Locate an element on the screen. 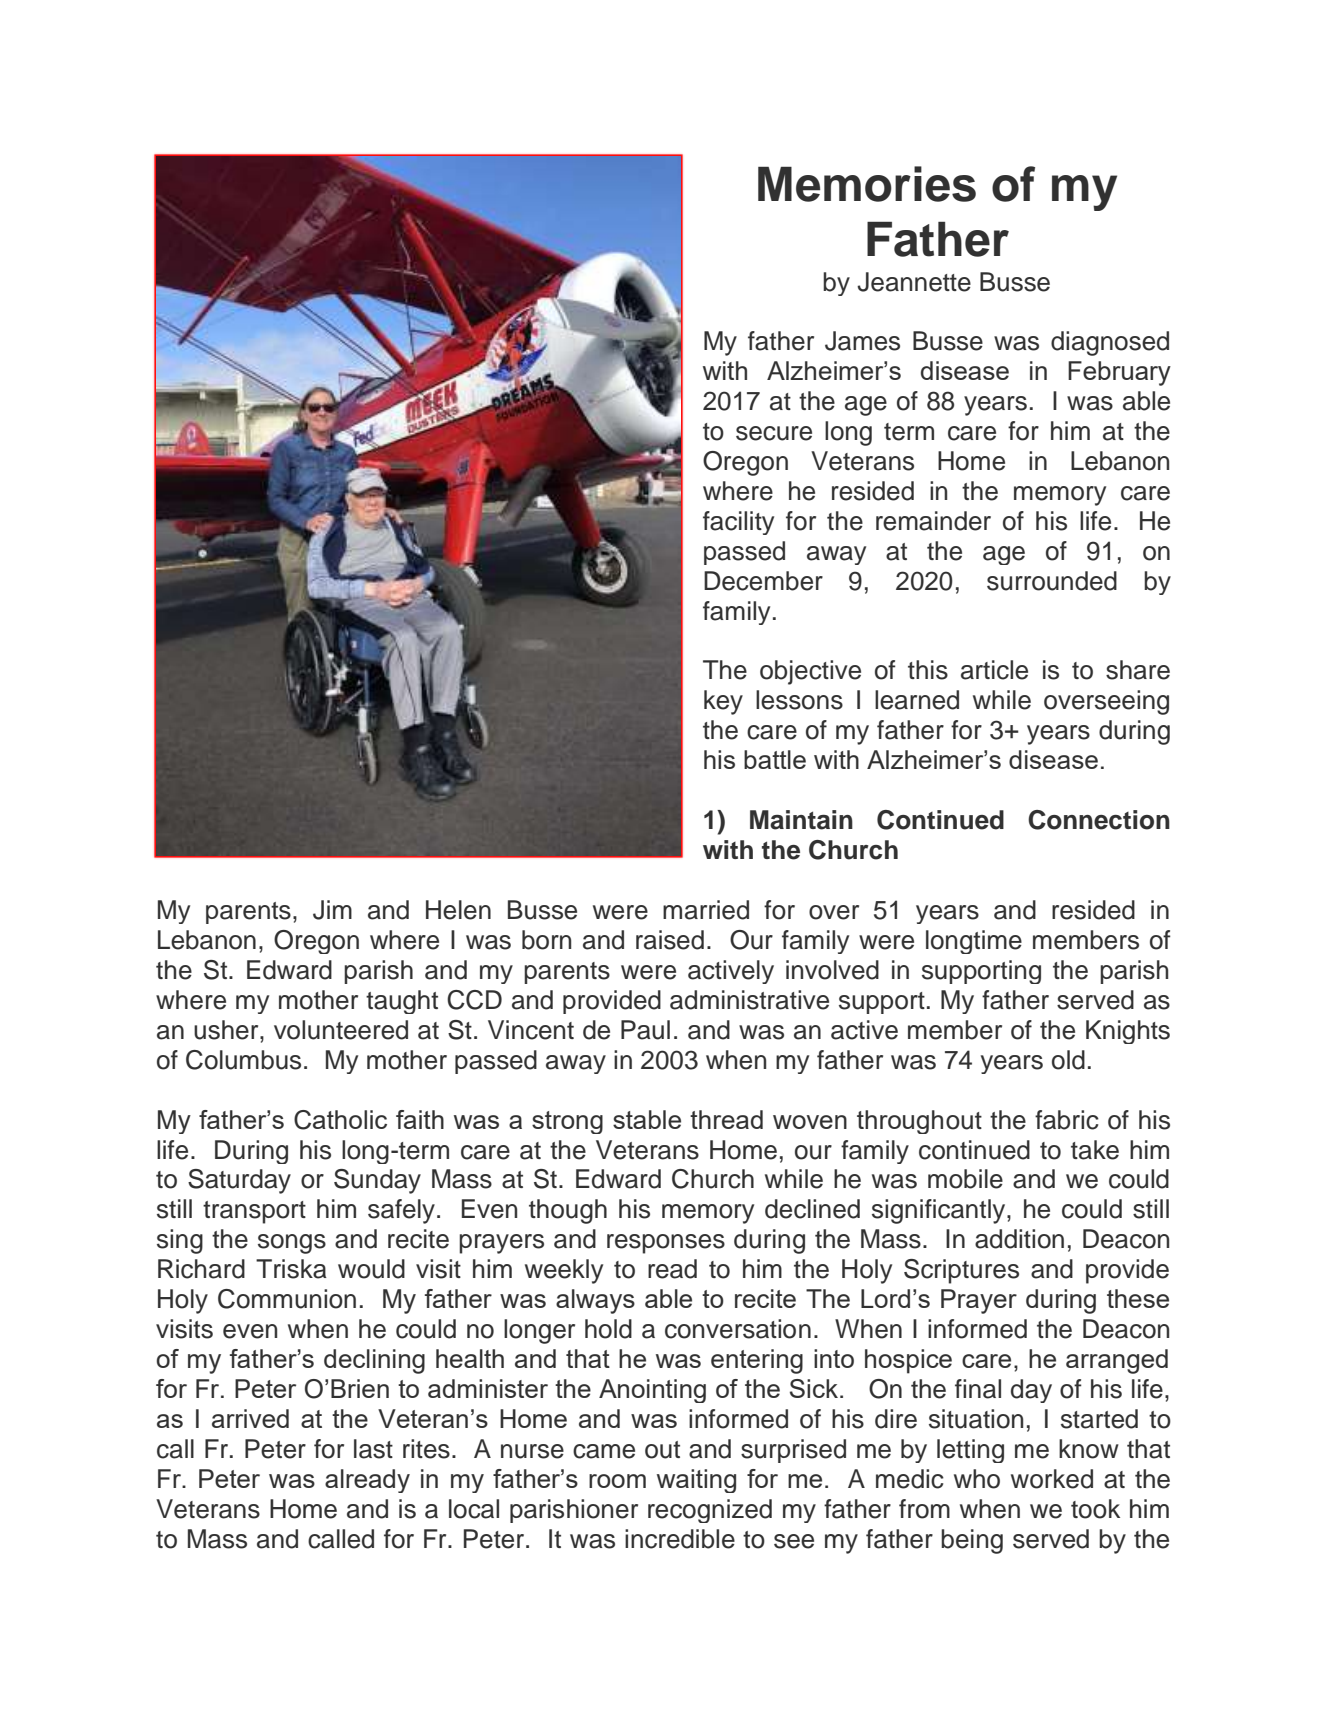 This screenshot has height=1718, width=1327. Connection is located at coordinates (1099, 820).
